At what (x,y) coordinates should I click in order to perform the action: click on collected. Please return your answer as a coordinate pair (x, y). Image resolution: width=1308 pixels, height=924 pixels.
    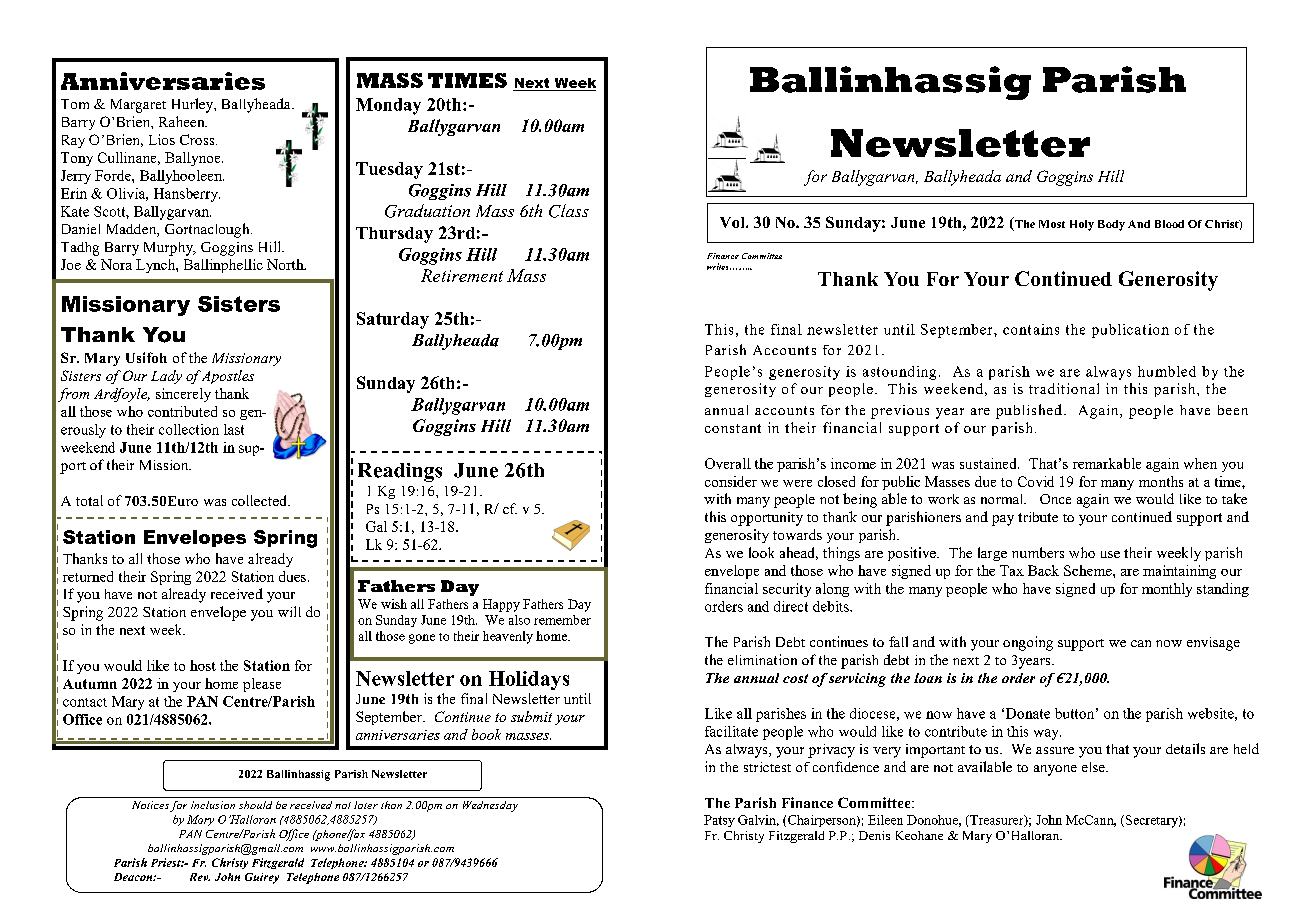
    Looking at the image, I should click on (260, 500).
